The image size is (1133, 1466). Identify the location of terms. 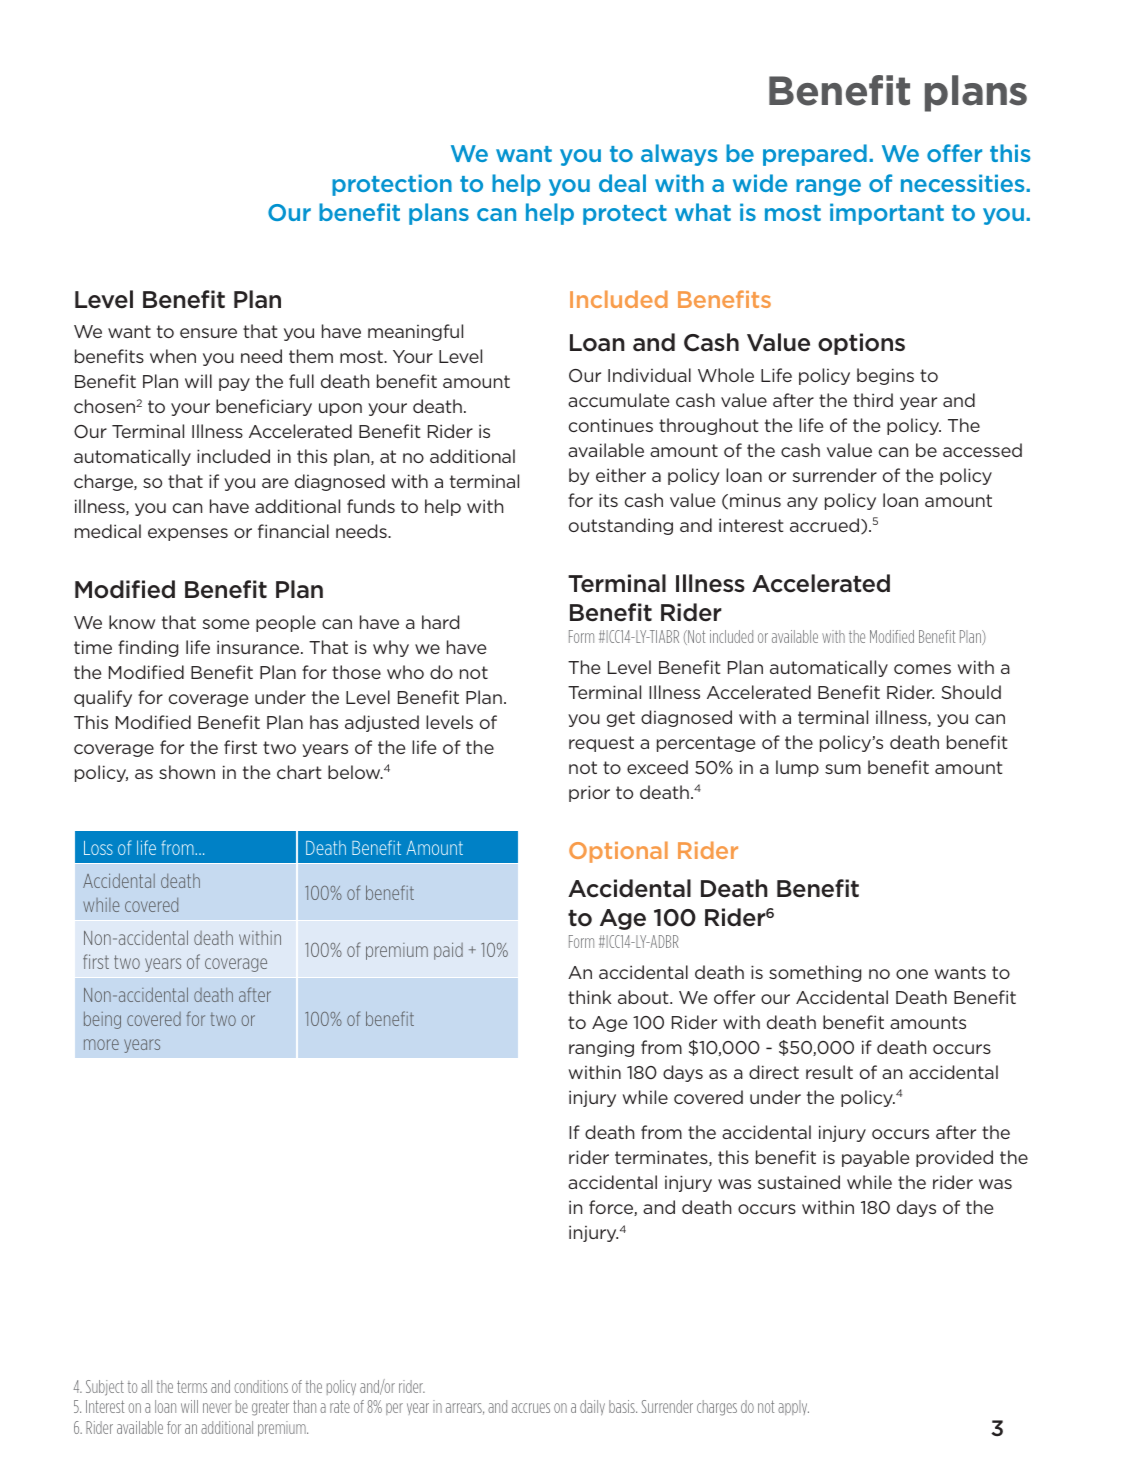
(192, 1386).
